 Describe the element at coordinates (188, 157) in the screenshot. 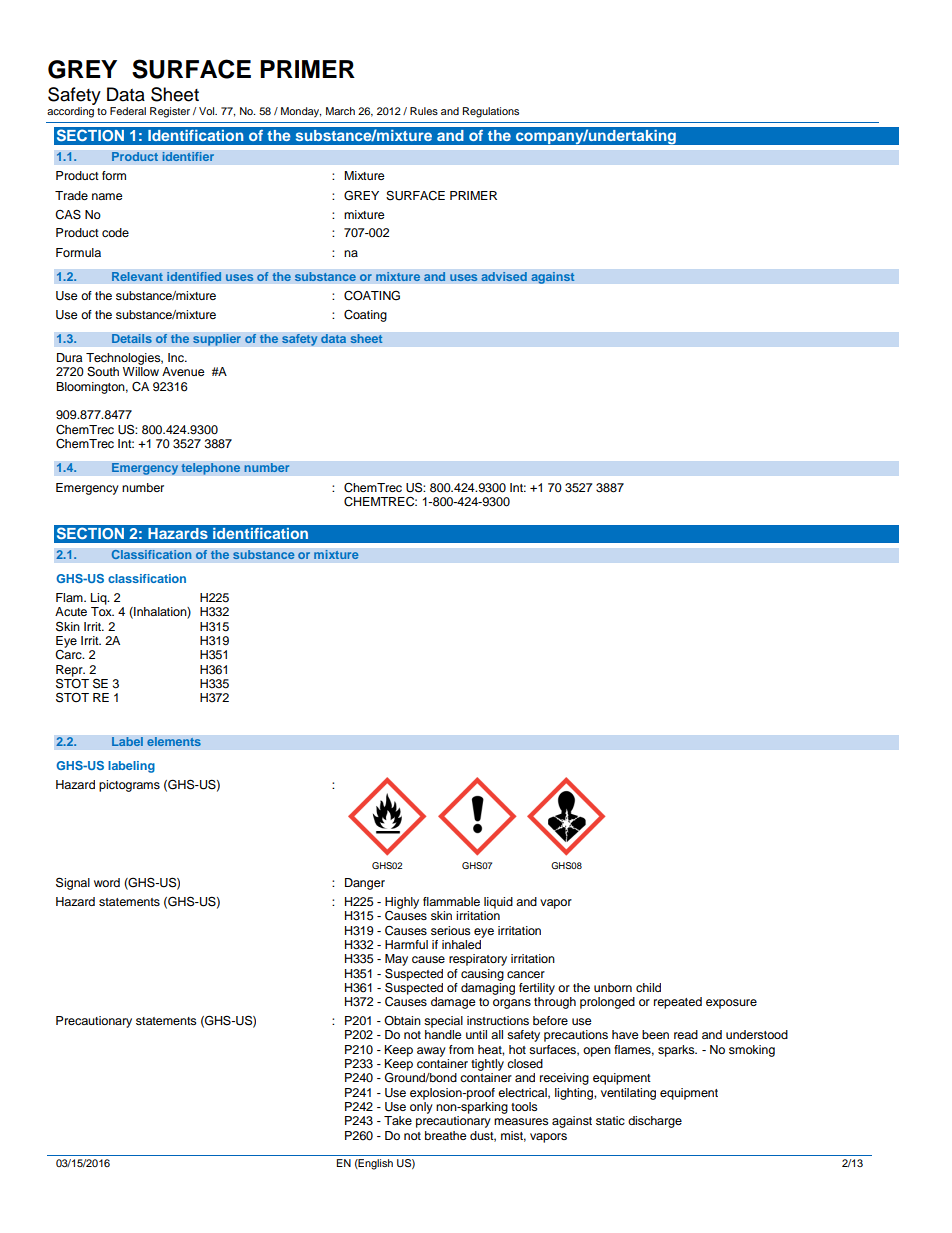

I see `identifier` at that location.
